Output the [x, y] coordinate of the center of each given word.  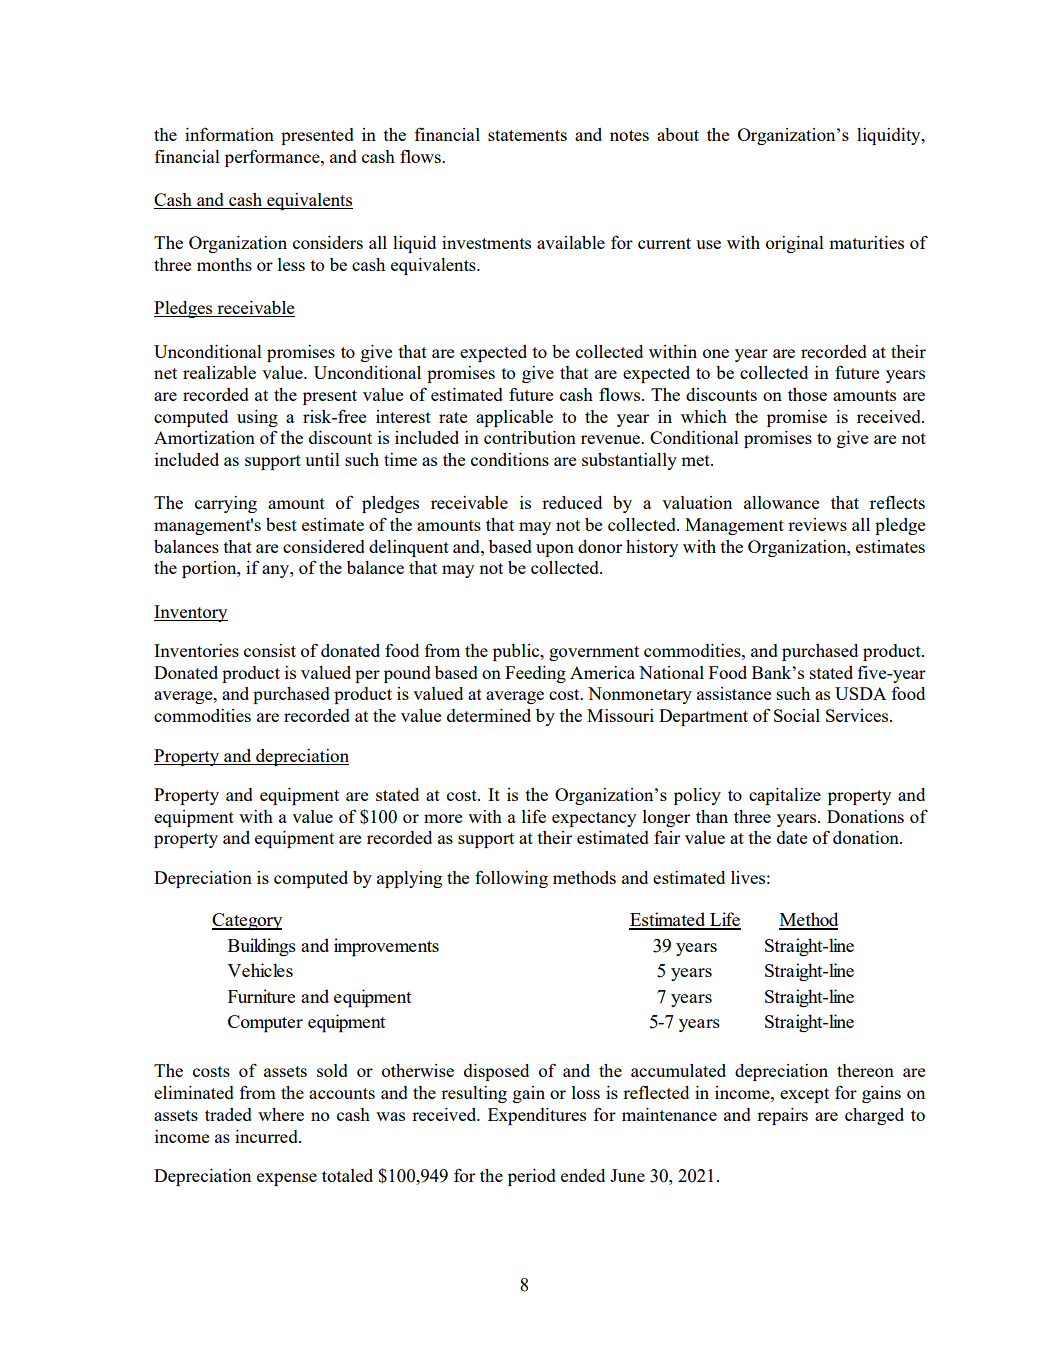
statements [527, 135]
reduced [572, 502]
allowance [781, 502]
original [795, 244]
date [792, 837]
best [281, 524]
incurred [267, 1136]
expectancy [594, 819]
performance [273, 158]
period [532, 1177]
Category [247, 921]
